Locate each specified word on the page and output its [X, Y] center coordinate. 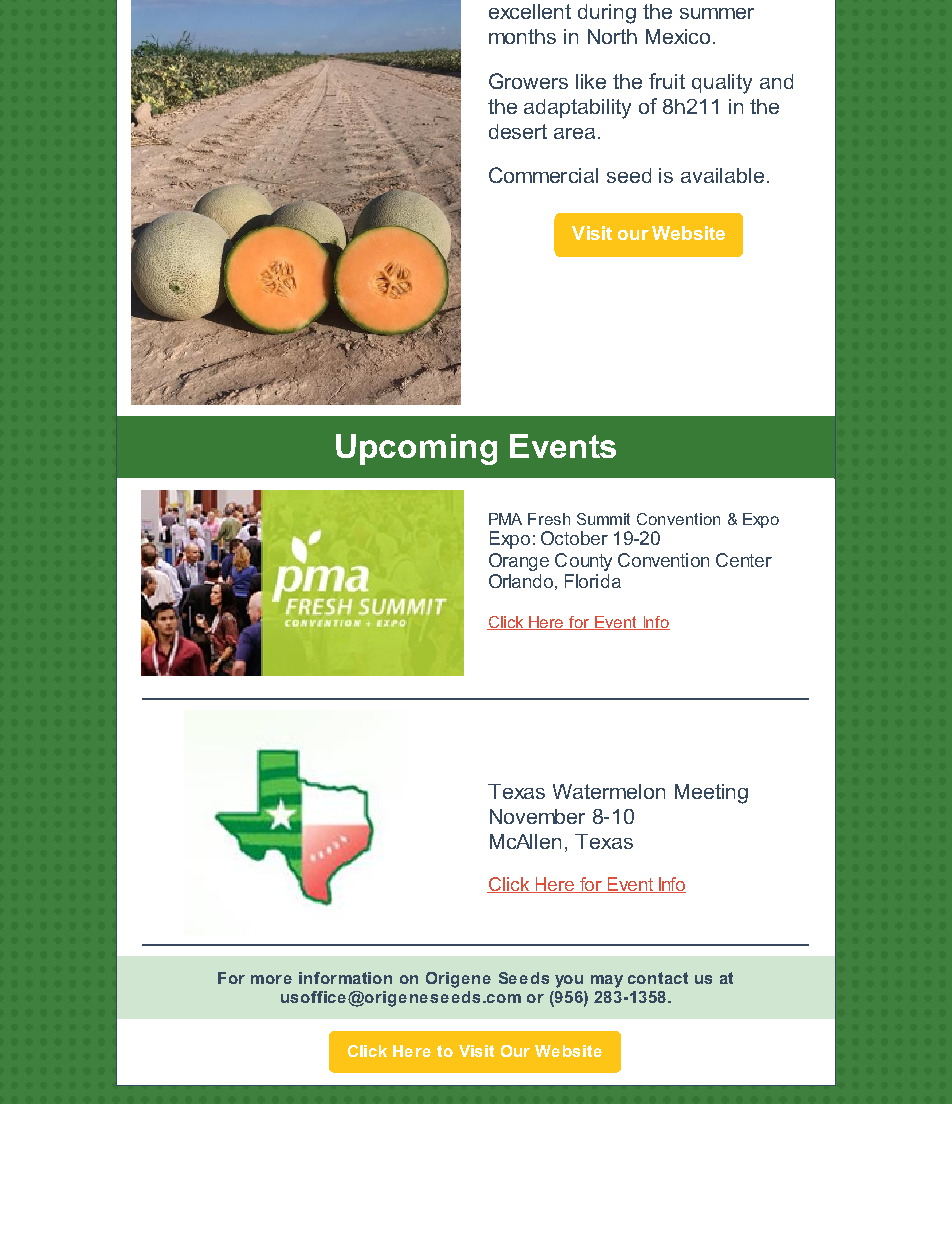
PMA [505, 519]
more [271, 979]
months [522, 36]
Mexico [678, 36]
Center [744, 560]
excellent [530, 11]
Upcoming [416, 449]
